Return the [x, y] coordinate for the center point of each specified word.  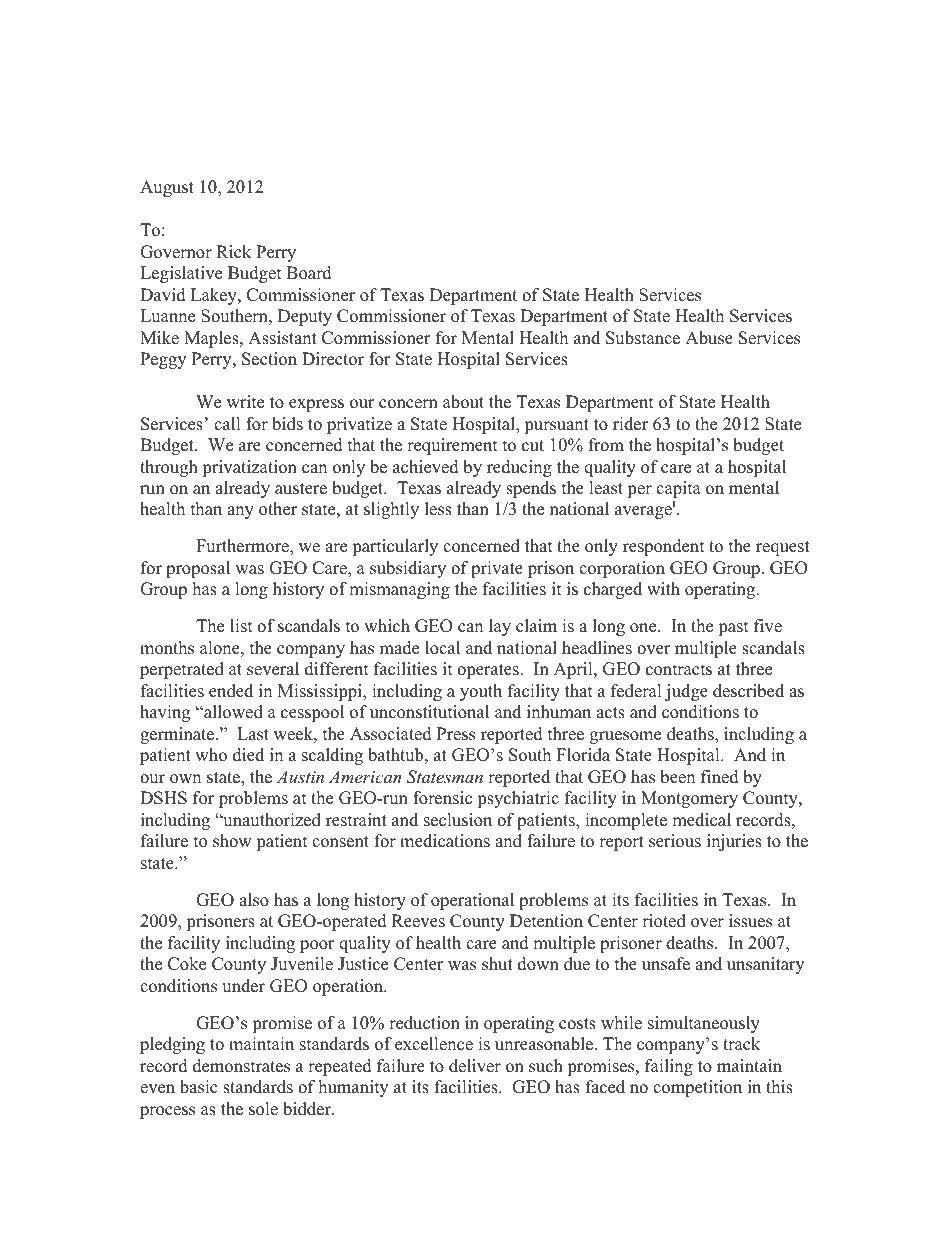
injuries [734, 842]
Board [309, 273]
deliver [475, 1066]
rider [630, 424]
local [442, 648]
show [232, 841]
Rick [233, 252]
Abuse [709, 338]
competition [697, 1088]
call [227, 424]
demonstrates [241, 1066]
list [241, 626]
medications [445, 841]
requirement [452, 446]
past [733, 628]
